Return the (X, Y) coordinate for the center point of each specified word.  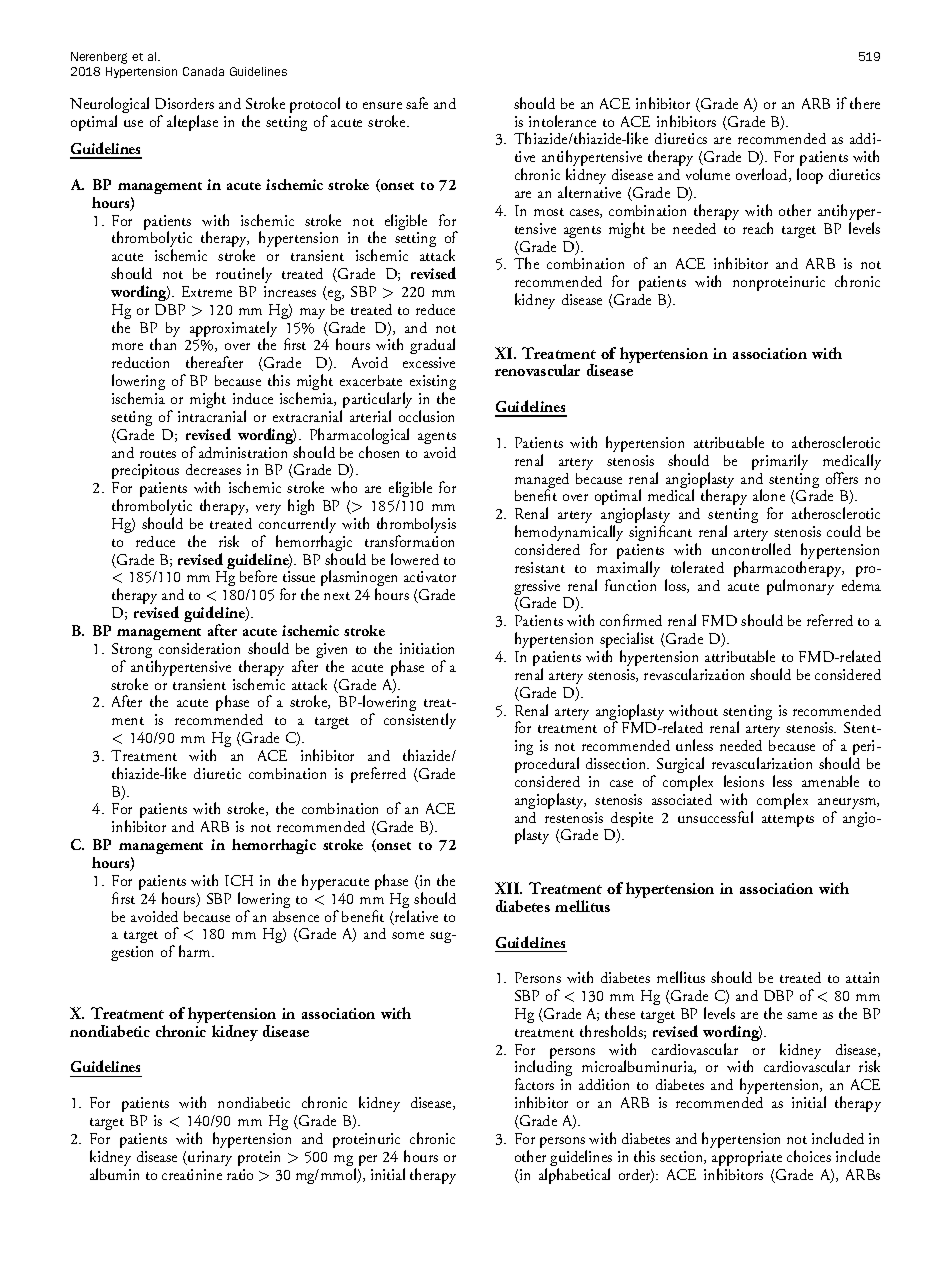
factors (534, 1084)
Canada (203, 71)
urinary (209, 1158)
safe (417, 103)
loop (810, 176)
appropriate (747, 1160)
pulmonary (800, 587)
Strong (132, 652)
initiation (427, 648)
